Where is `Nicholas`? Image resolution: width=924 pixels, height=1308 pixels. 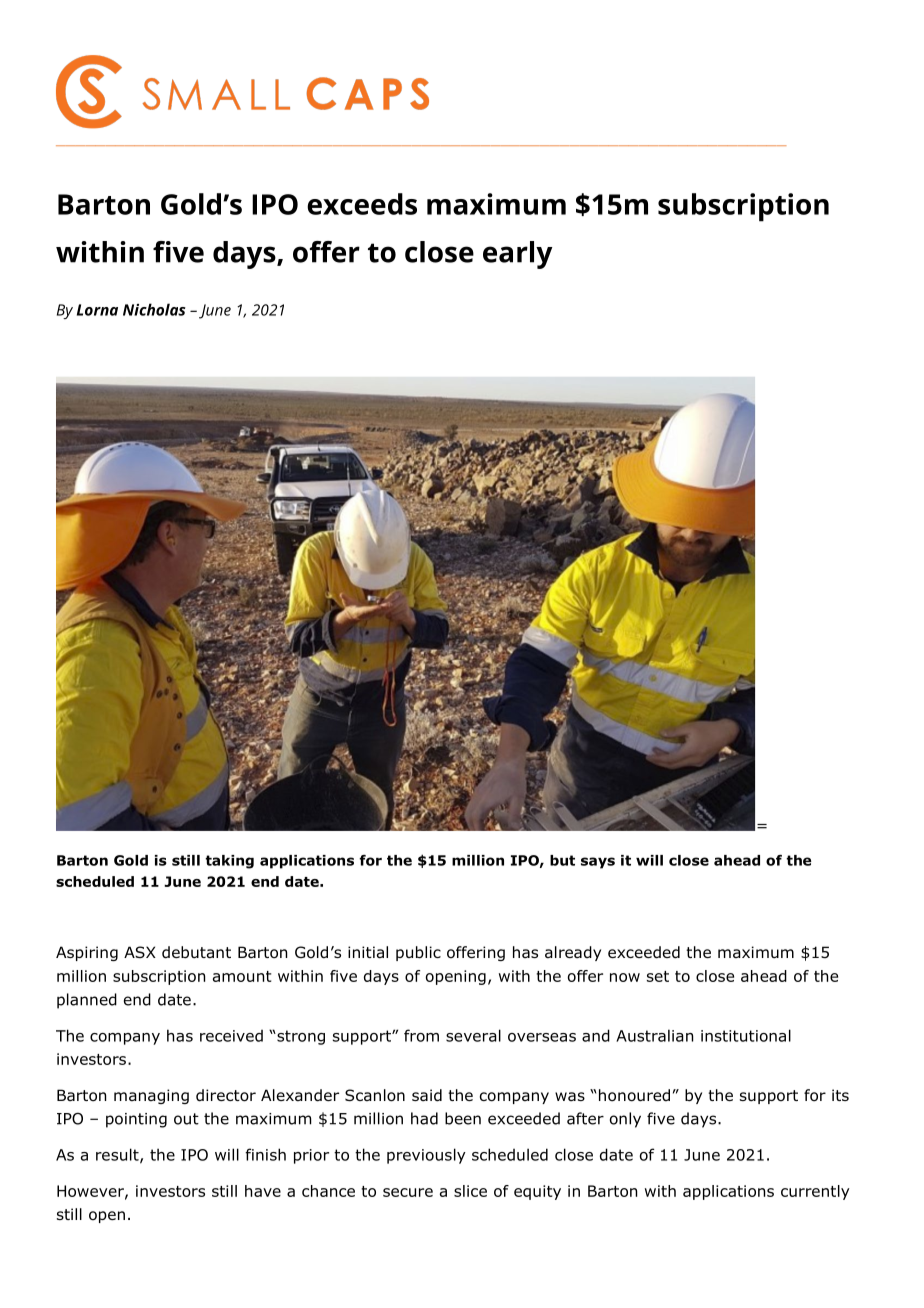
Nicholas is located at coordinates (154, 309).
